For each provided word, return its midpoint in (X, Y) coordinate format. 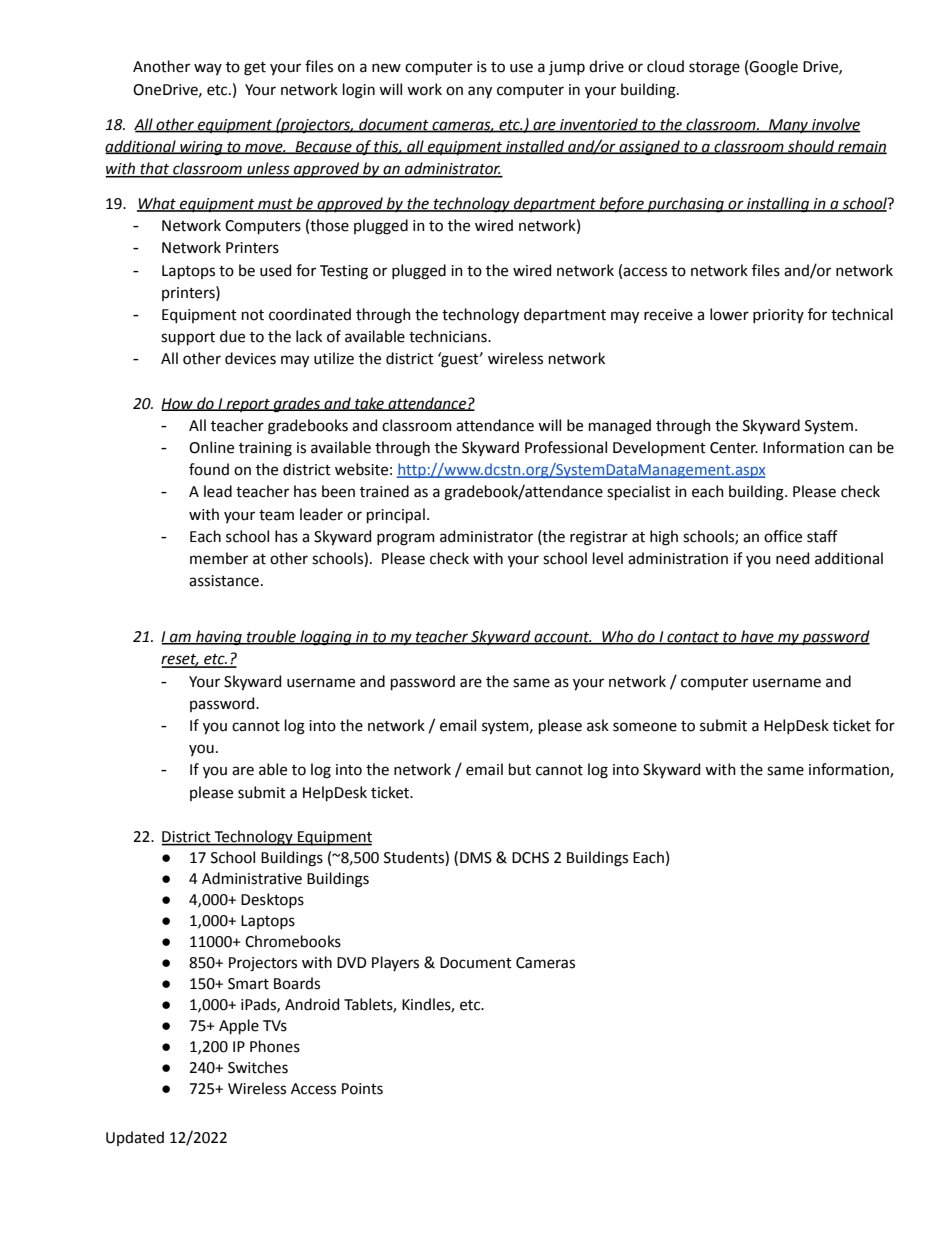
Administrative (252, 878)
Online (211, 447)
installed (535, 147)
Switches (258, 1067)
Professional (566, 447)
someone (645, 727)
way (208, 69)
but (520, 769)
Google (773, 68)
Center (734, 448)
